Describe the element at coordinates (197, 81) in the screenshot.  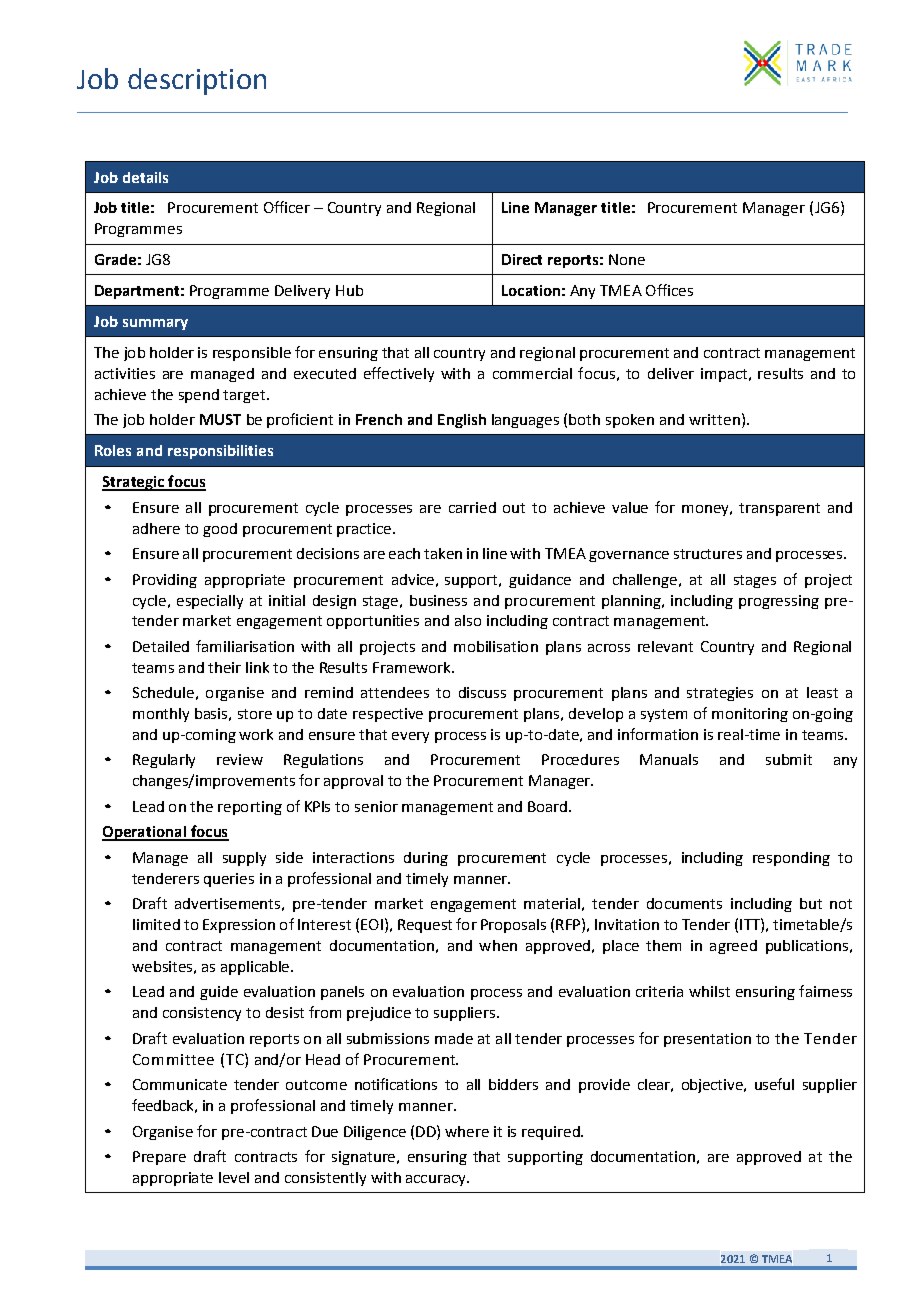
I see `description` at that location.
